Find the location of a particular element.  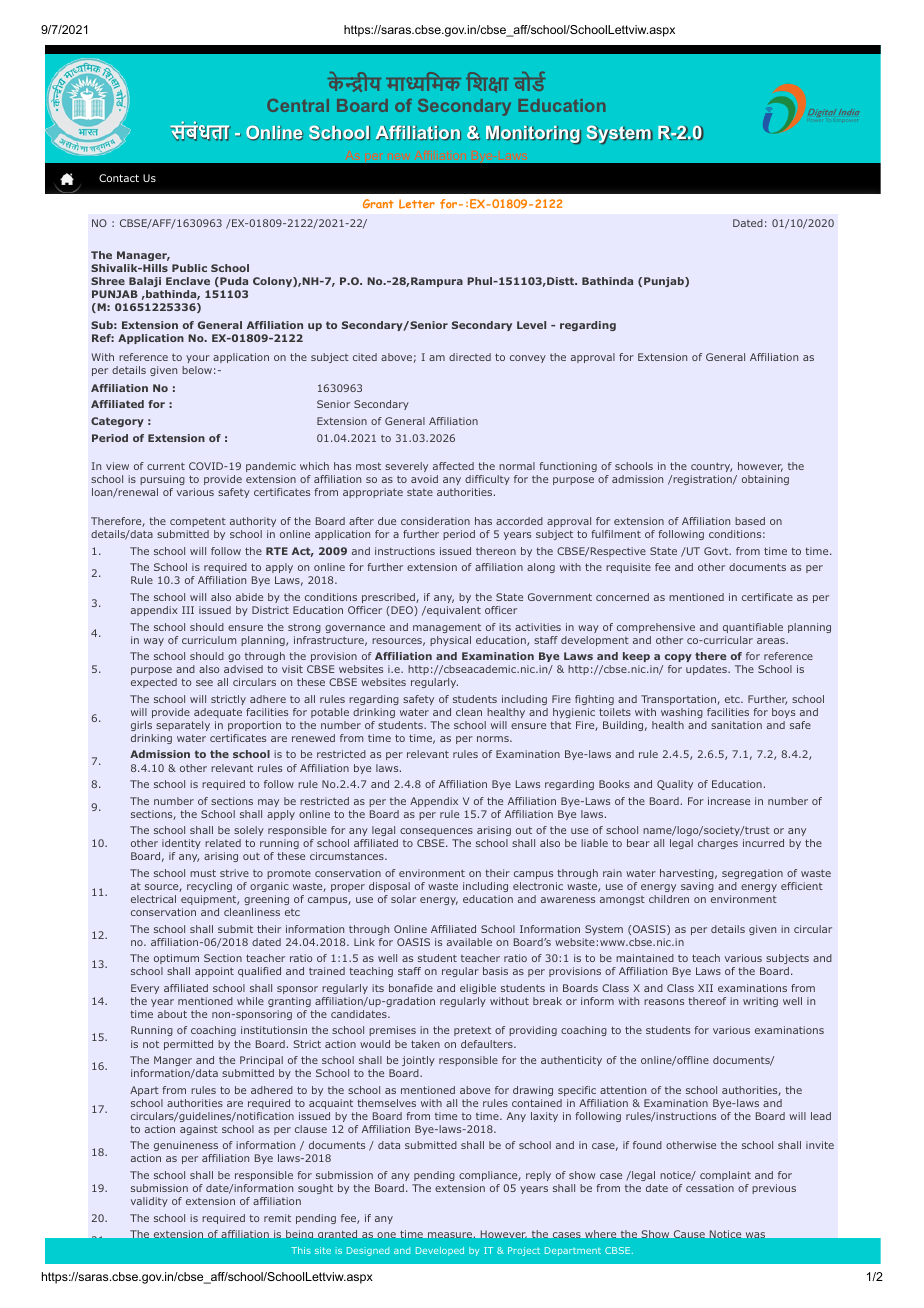

physical is located at coordinates (450, 641).
